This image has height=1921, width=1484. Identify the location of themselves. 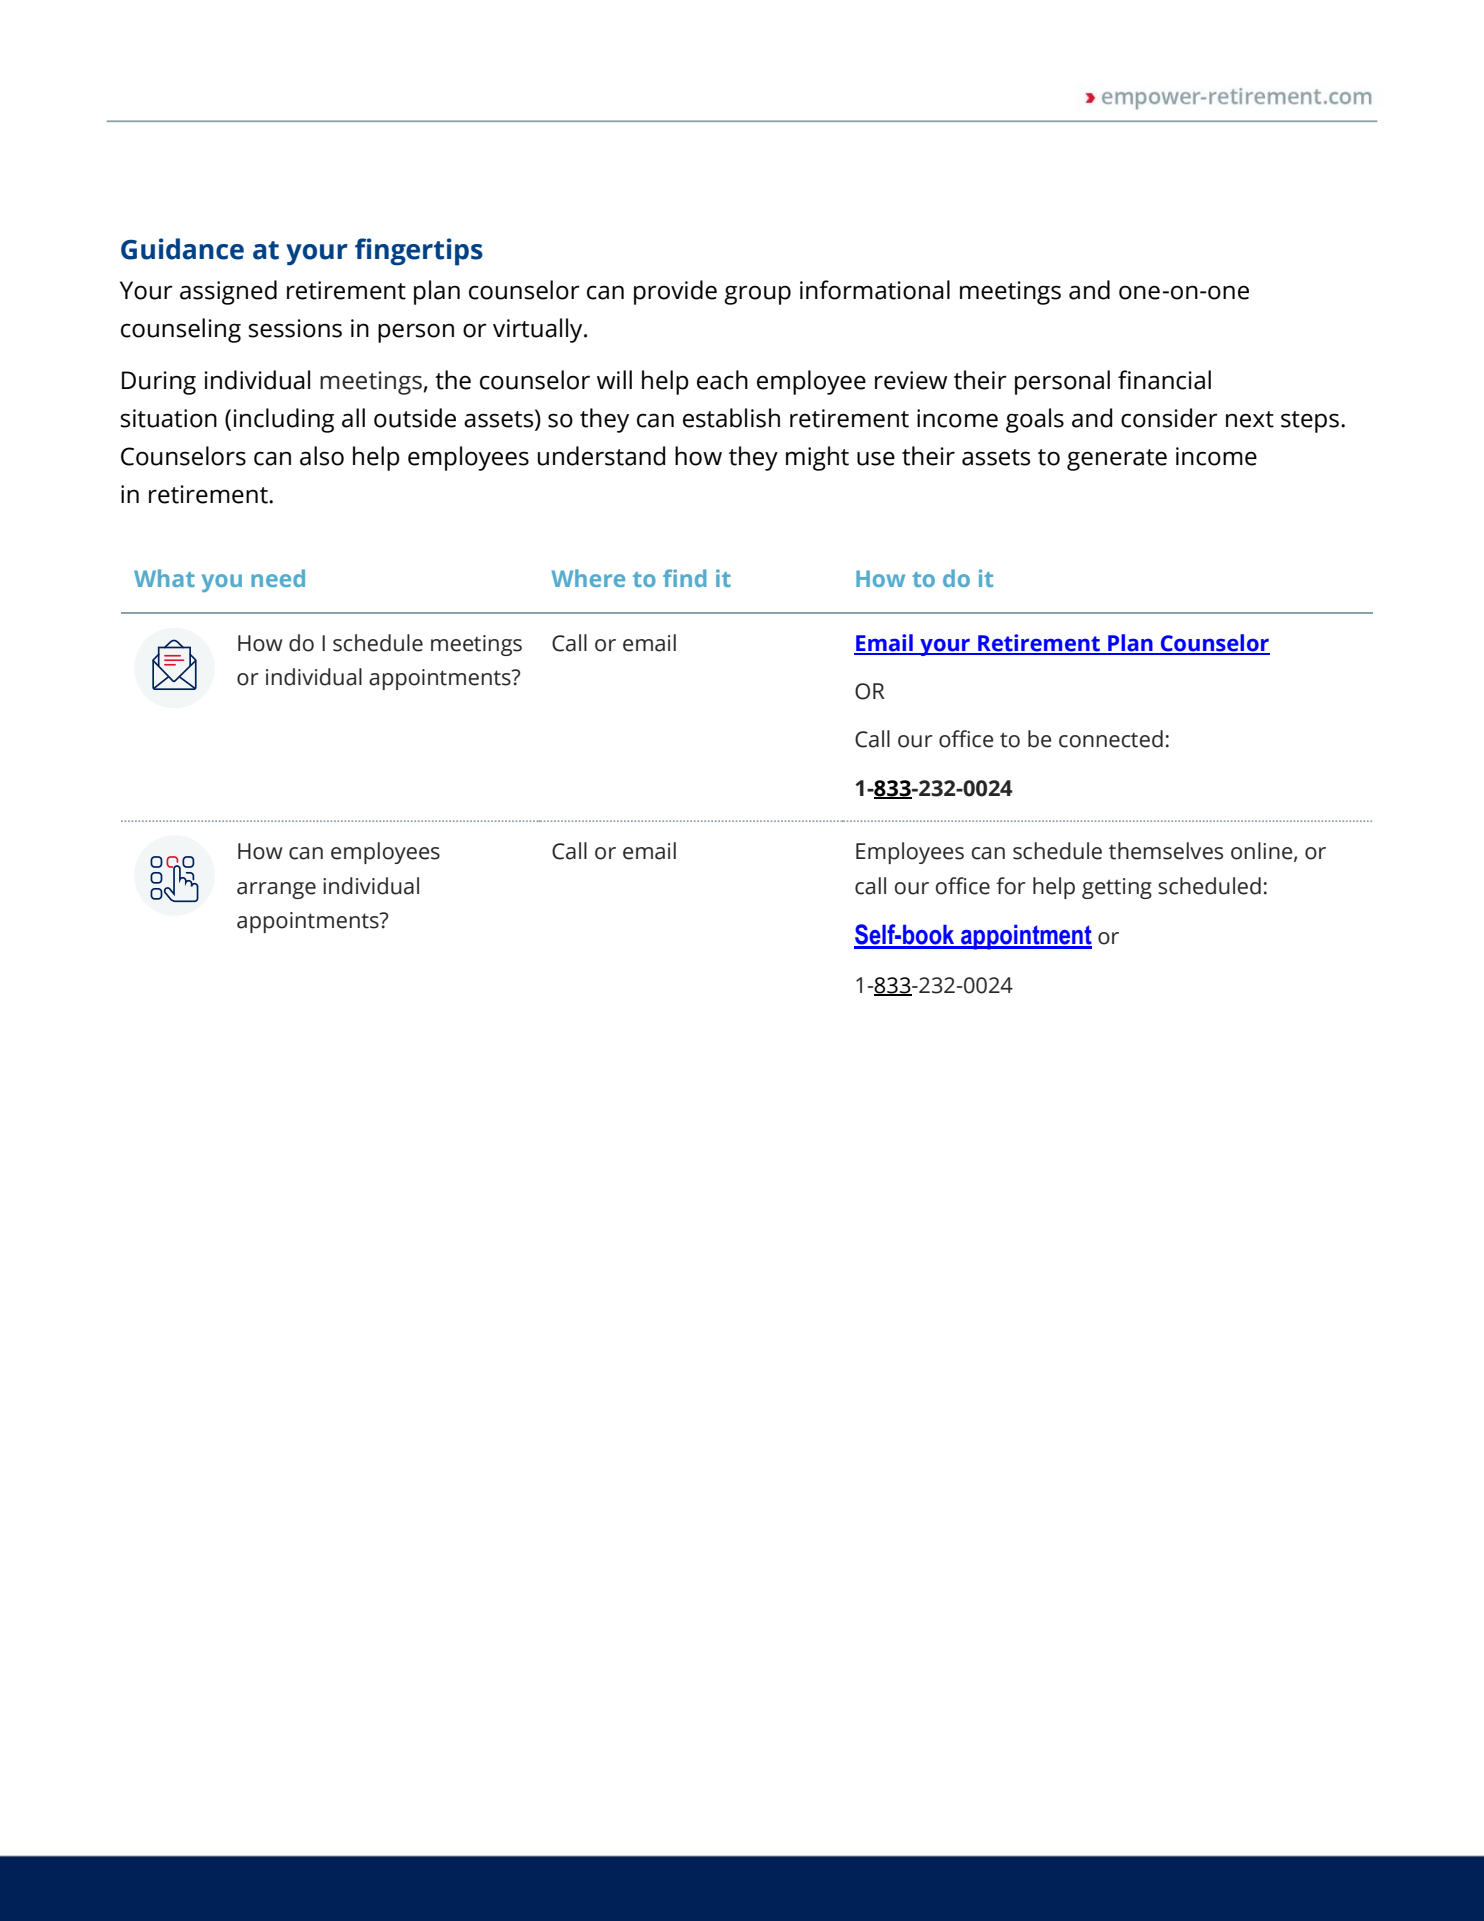
(1166, 851).
